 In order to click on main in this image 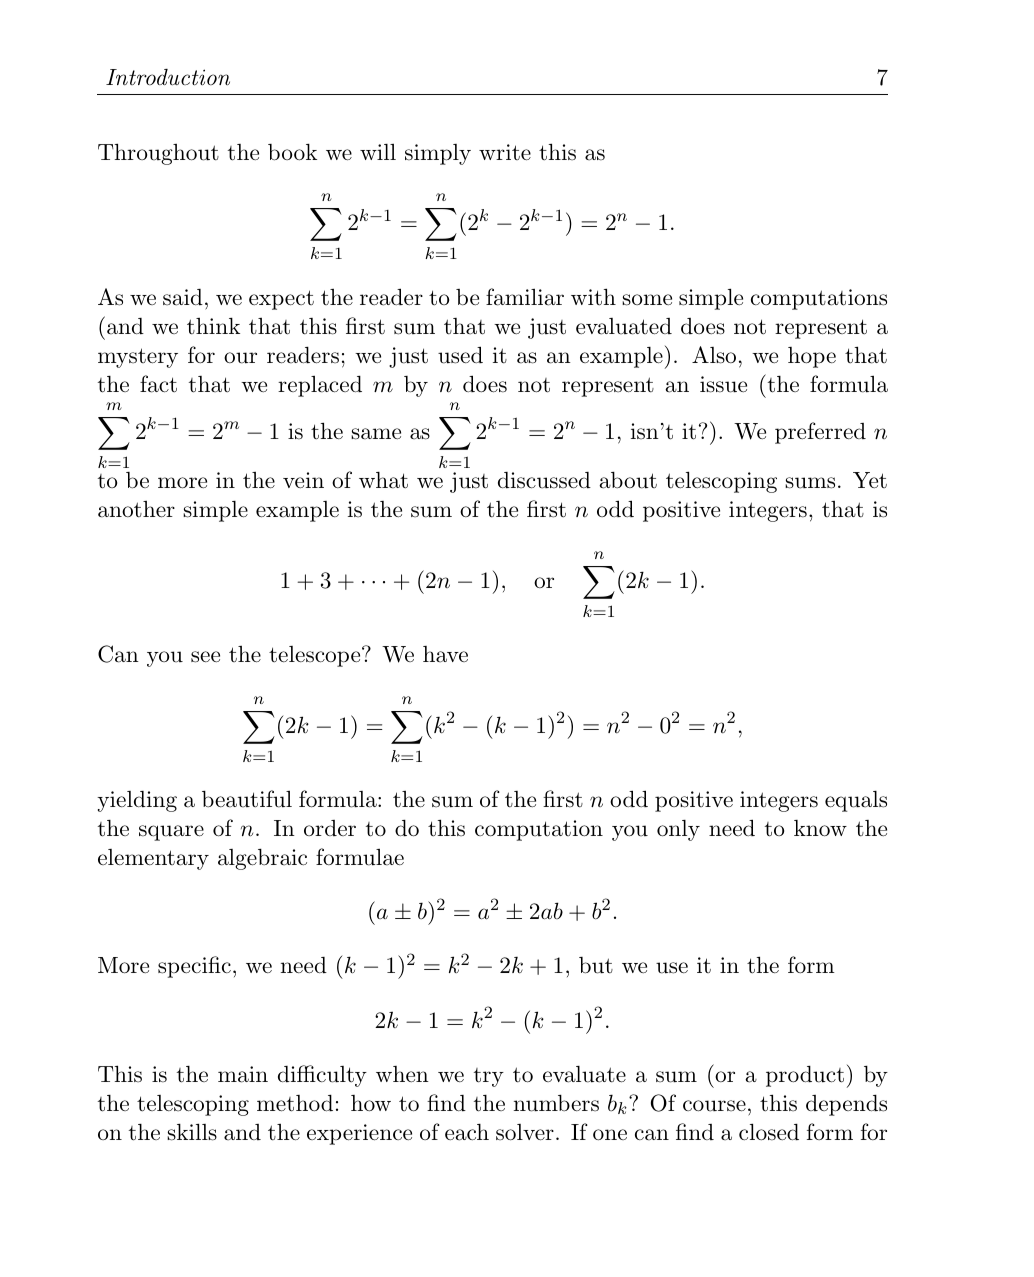, I will do `click(243, 1074)`.
